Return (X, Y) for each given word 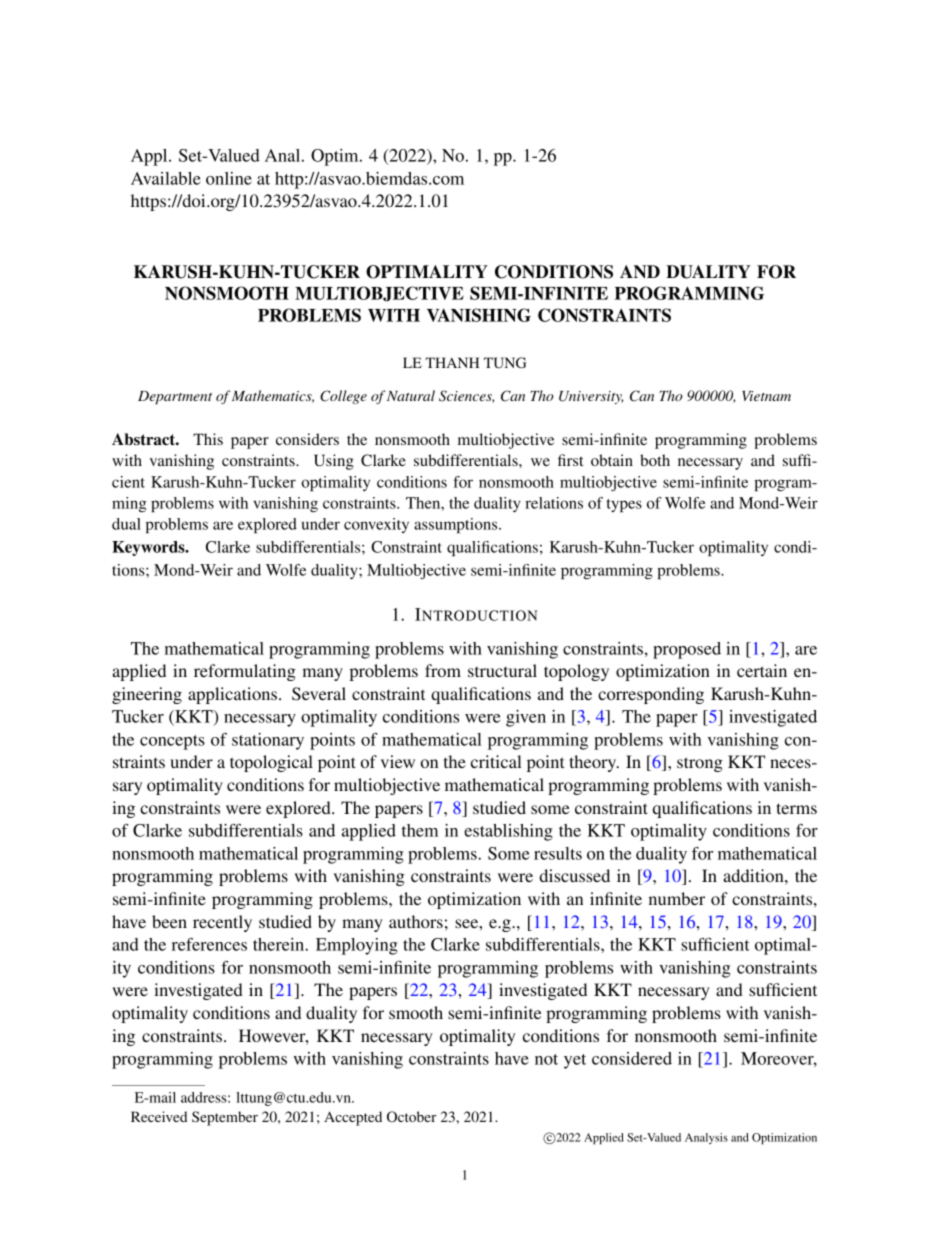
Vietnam (766, 396)
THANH (452, 362)
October (412, 1116)
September (225, 1118)
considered (632, 1058)
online (229, 178)
